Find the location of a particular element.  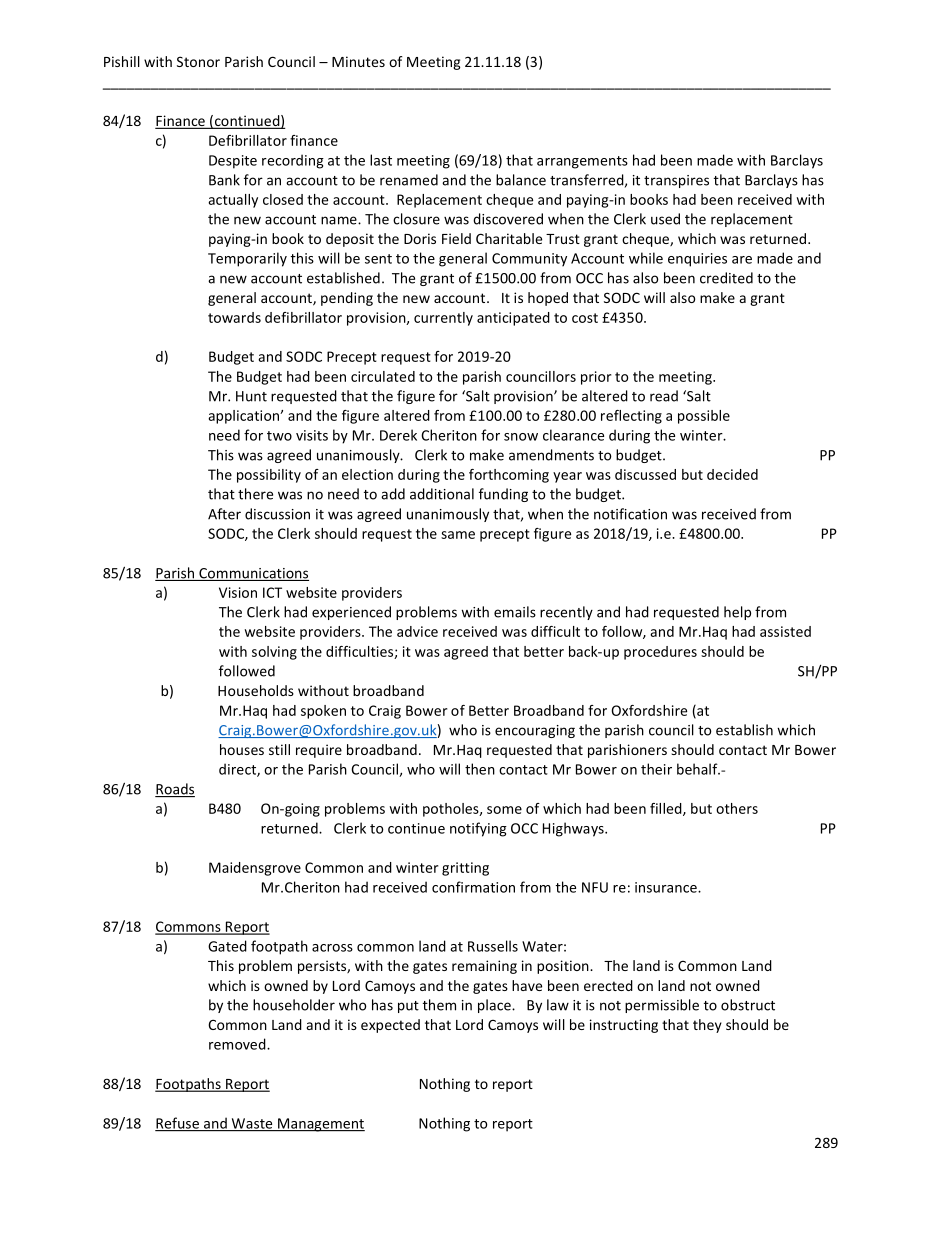

Communications is located at coordinates (253, 574).
